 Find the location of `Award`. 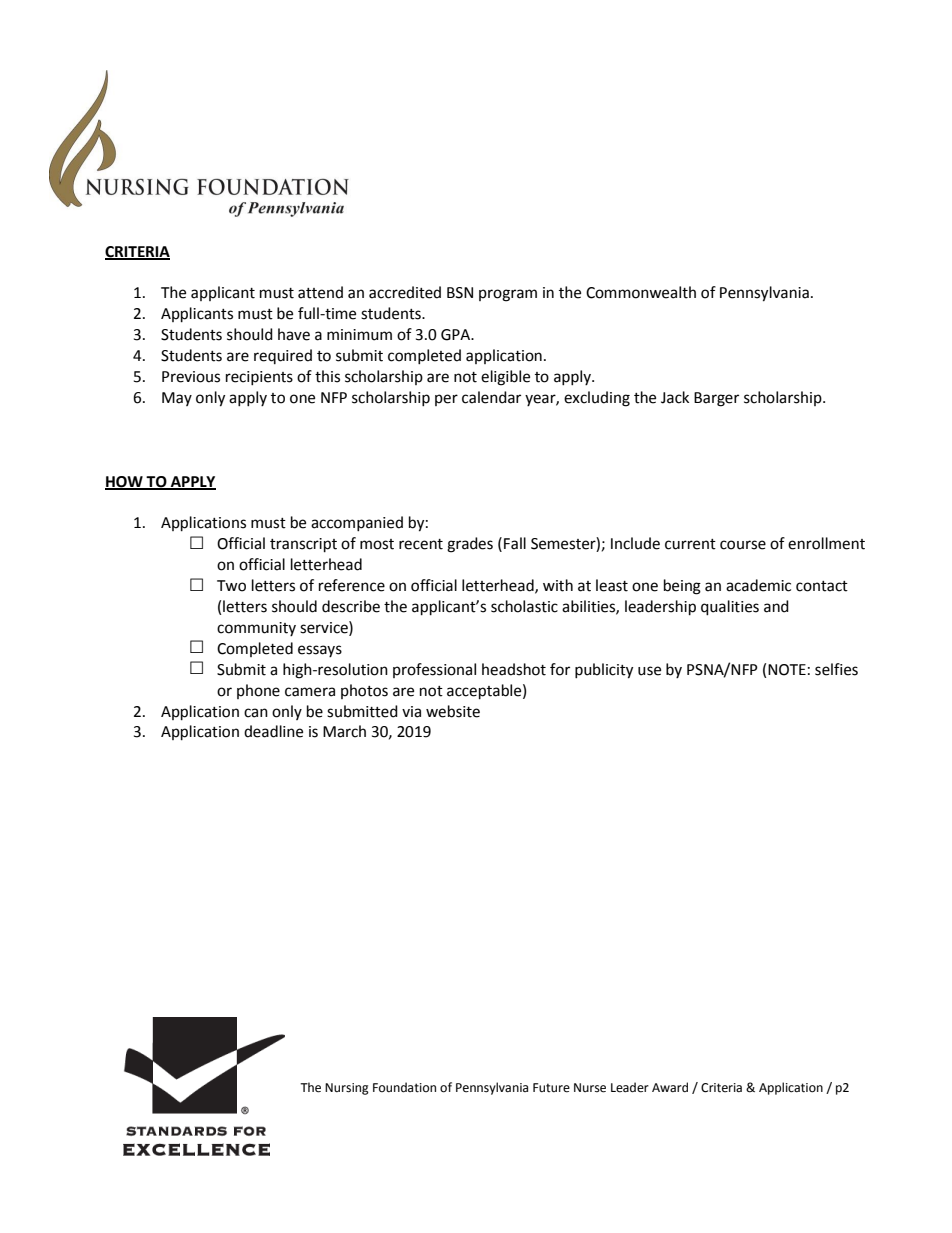

Award is located at coordinates (670, 1087).
